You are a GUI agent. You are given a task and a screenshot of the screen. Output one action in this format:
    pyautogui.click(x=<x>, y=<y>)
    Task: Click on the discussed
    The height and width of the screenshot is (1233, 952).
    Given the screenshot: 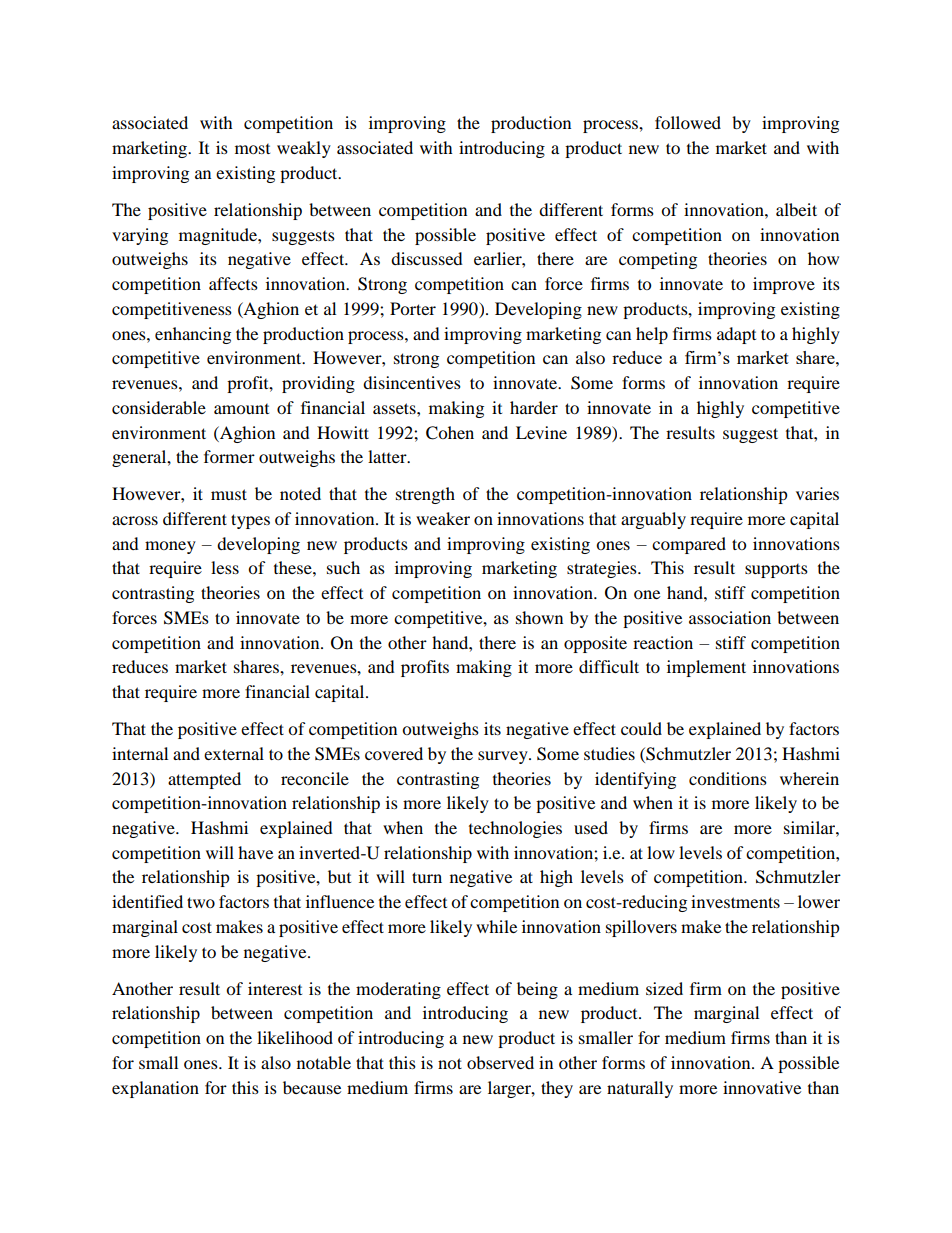 What is the action you would take?
    pyautogui.click(x=427, y=258)
